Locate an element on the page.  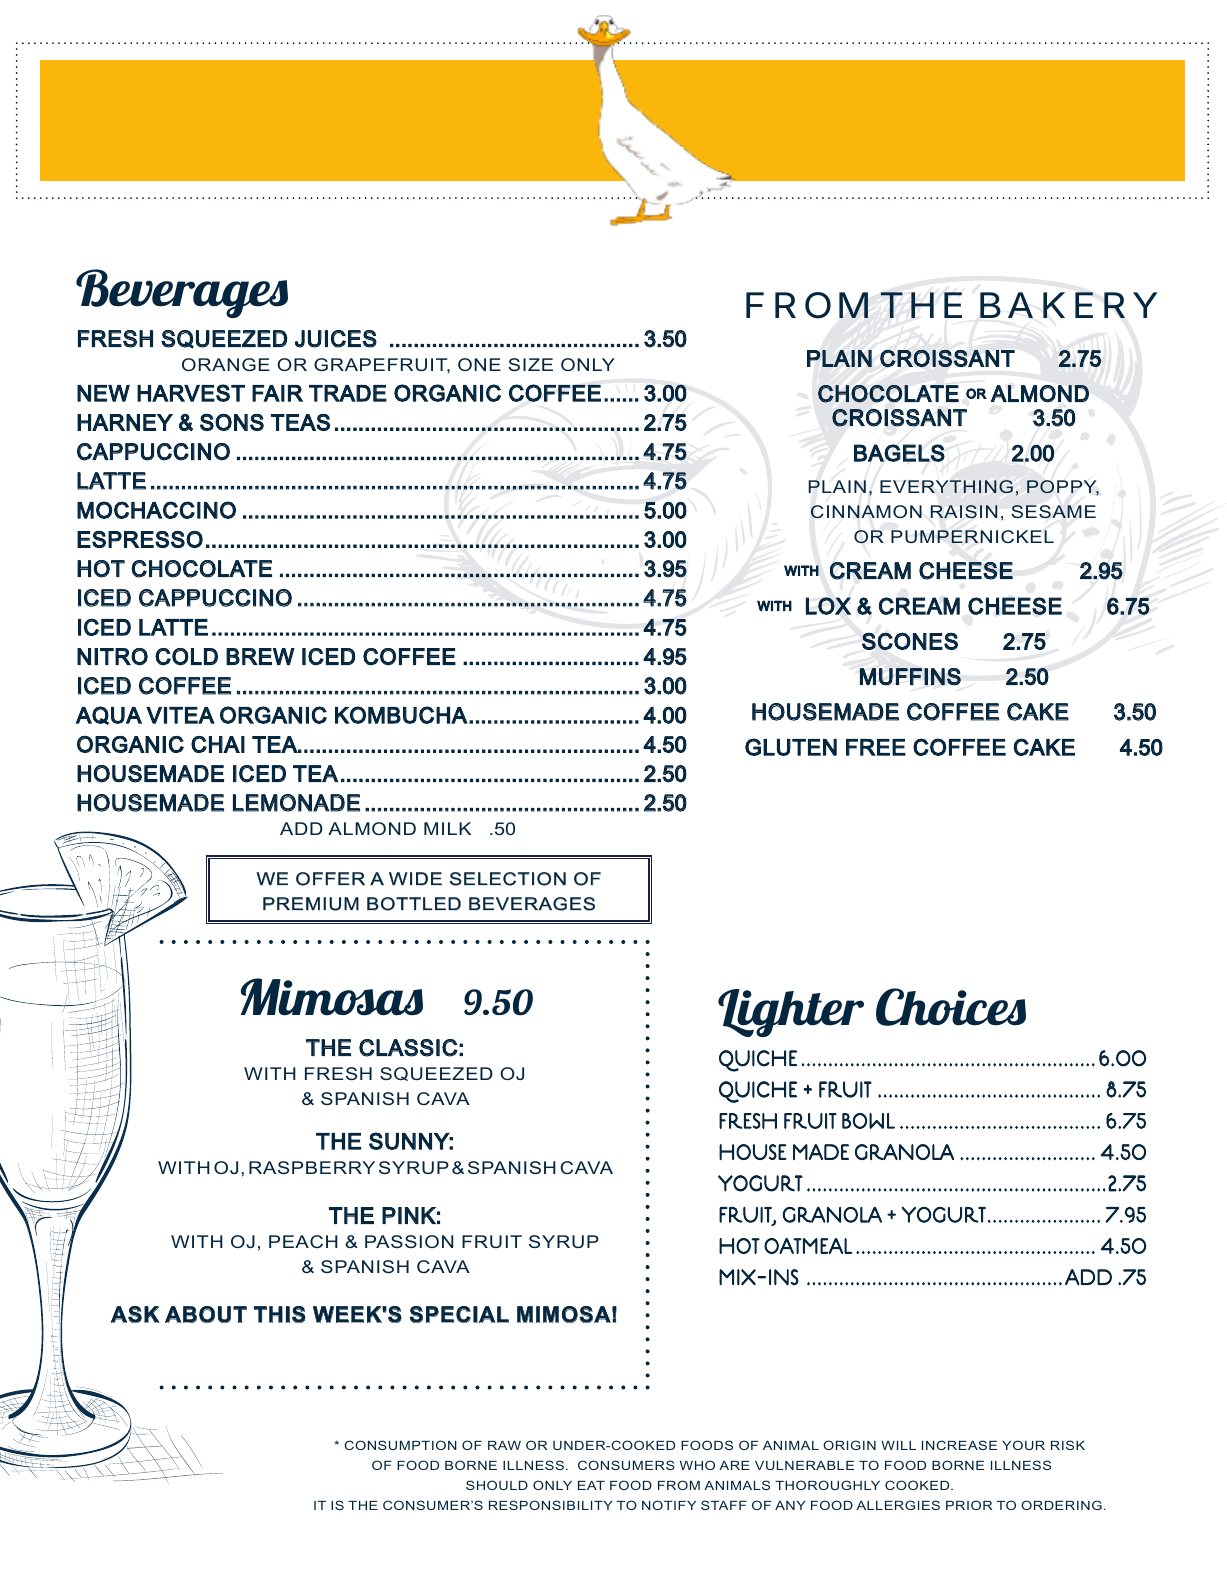
GLUTEN is located at coordinates (791, 747).
